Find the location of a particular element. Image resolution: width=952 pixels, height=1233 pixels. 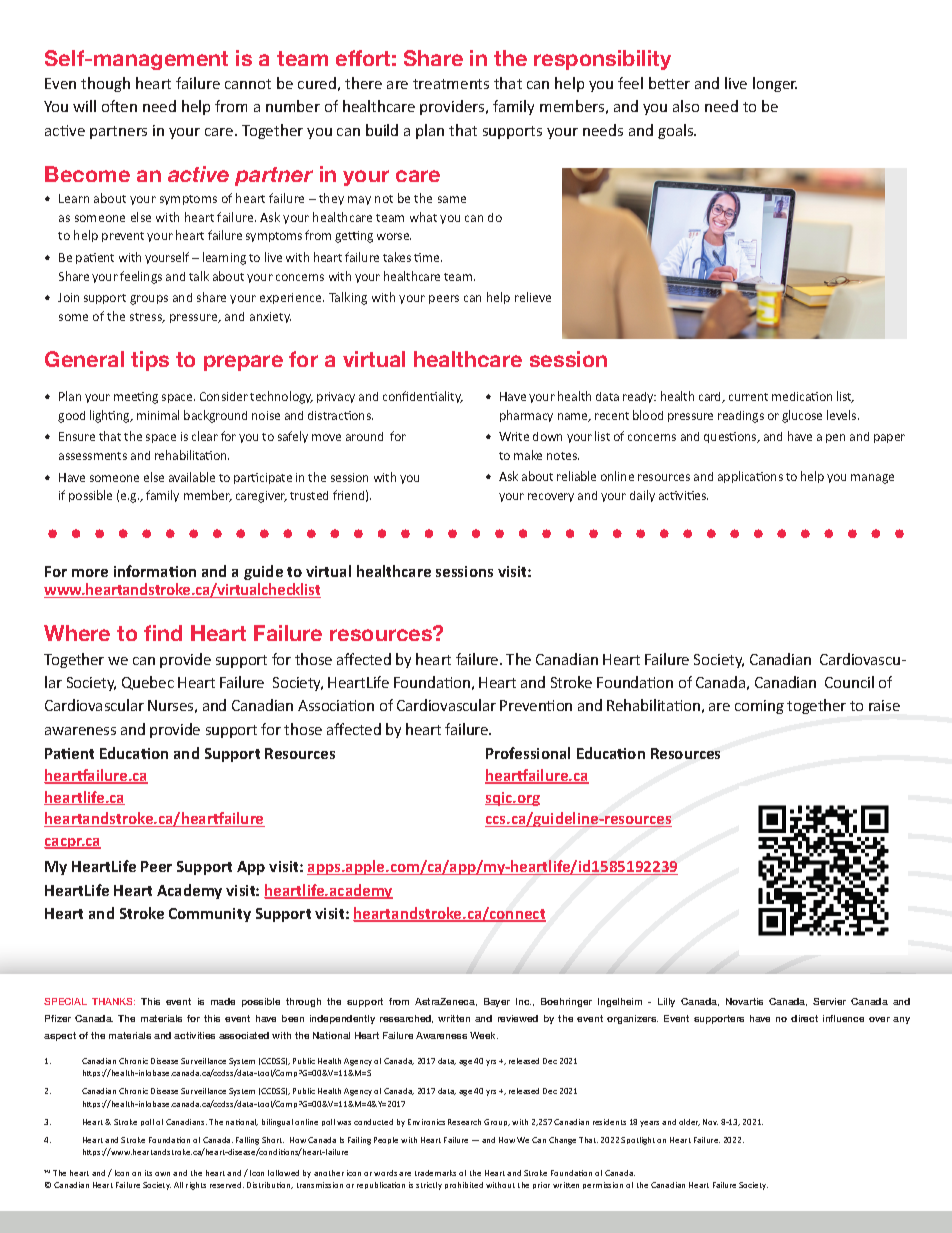

its is located at coordinates (148, 1173).
